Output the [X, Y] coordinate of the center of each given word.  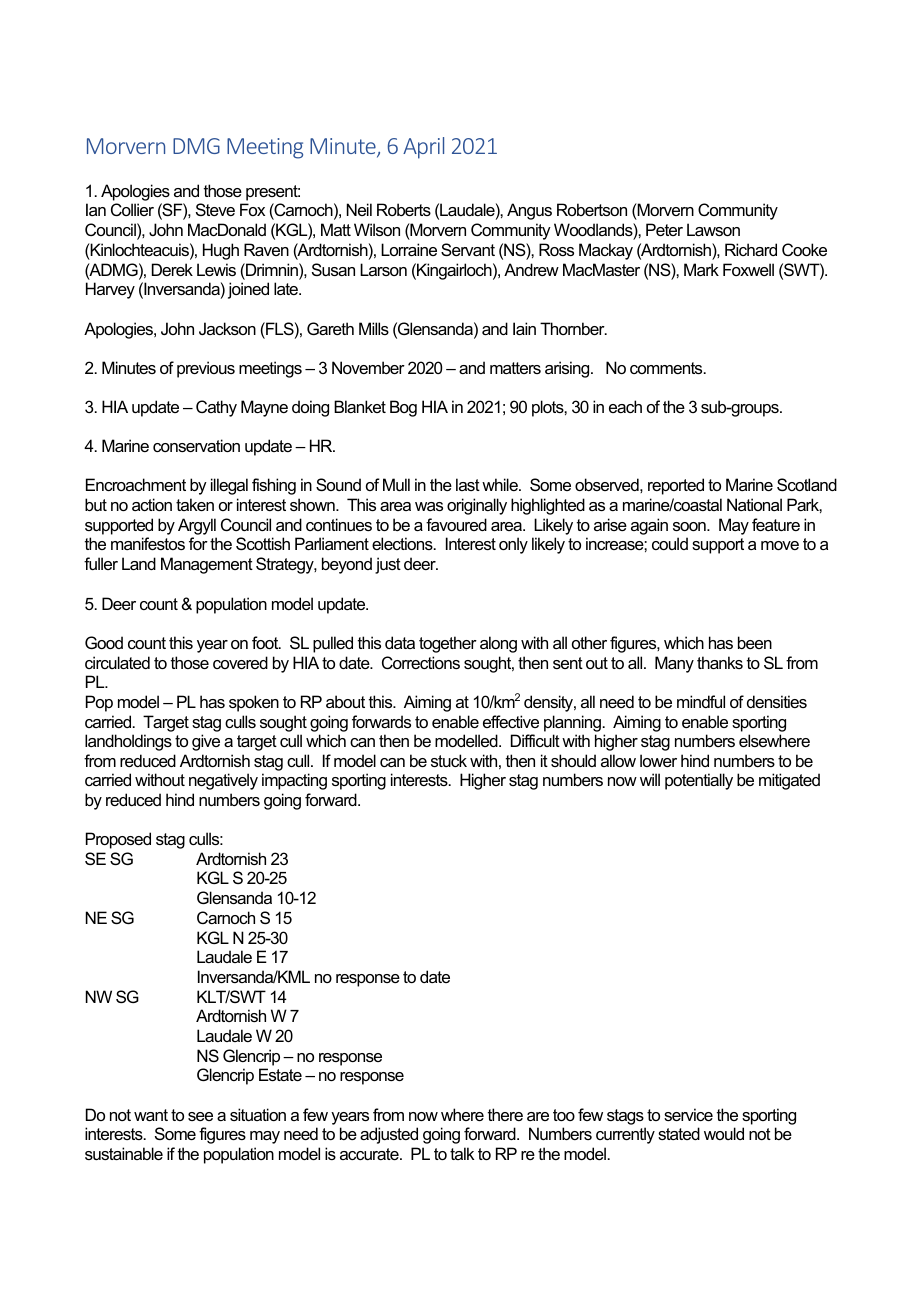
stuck [449, 760]
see [200, 1116]
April [423, 148]
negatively [223, 781]
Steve [215, 209]
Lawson [713, 229]
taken [195, 504]
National [754, 504]
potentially [699, 781]
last [468, 484]
